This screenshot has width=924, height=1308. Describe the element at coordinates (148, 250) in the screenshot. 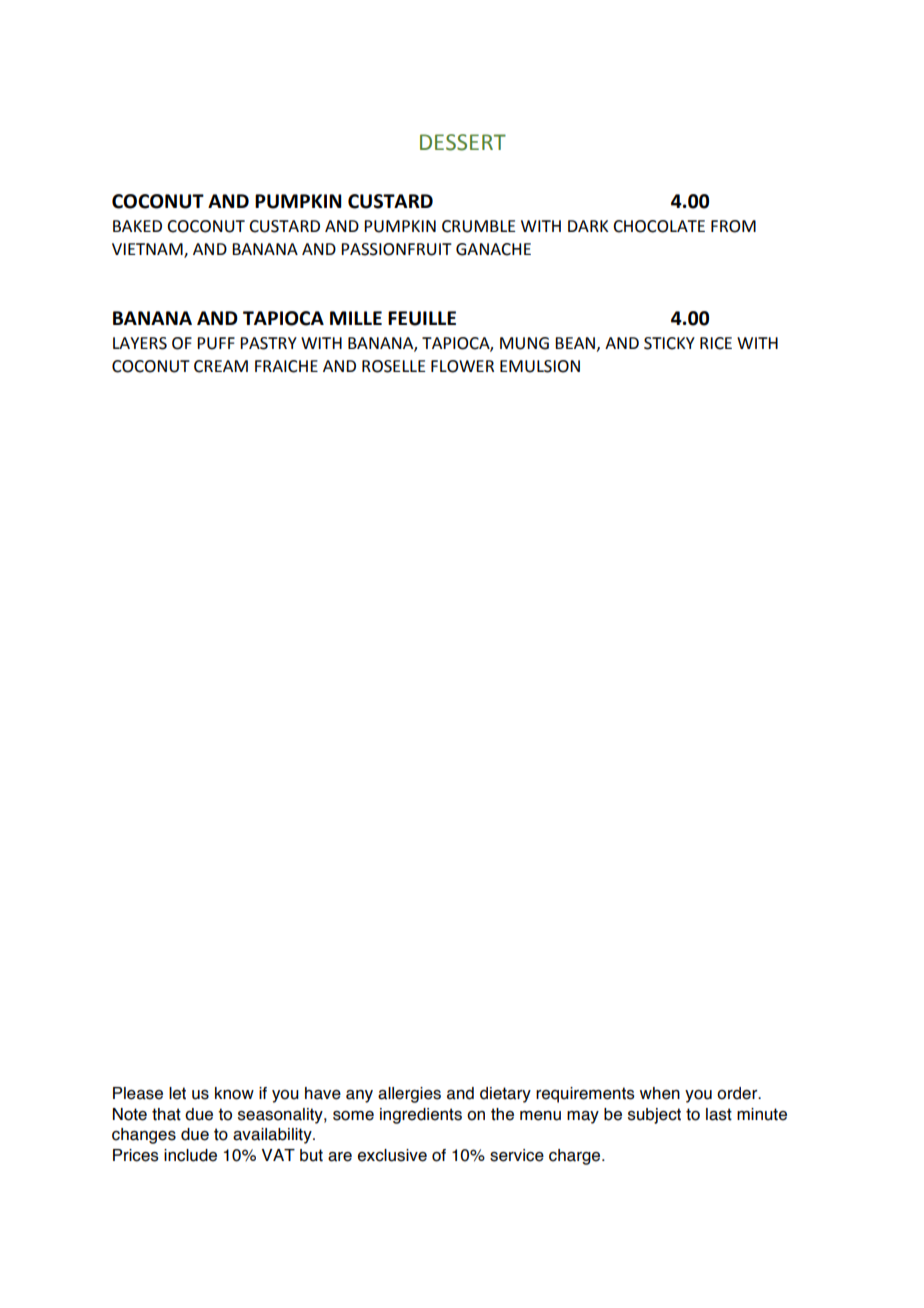

I see `VIETNAM` at that location.
